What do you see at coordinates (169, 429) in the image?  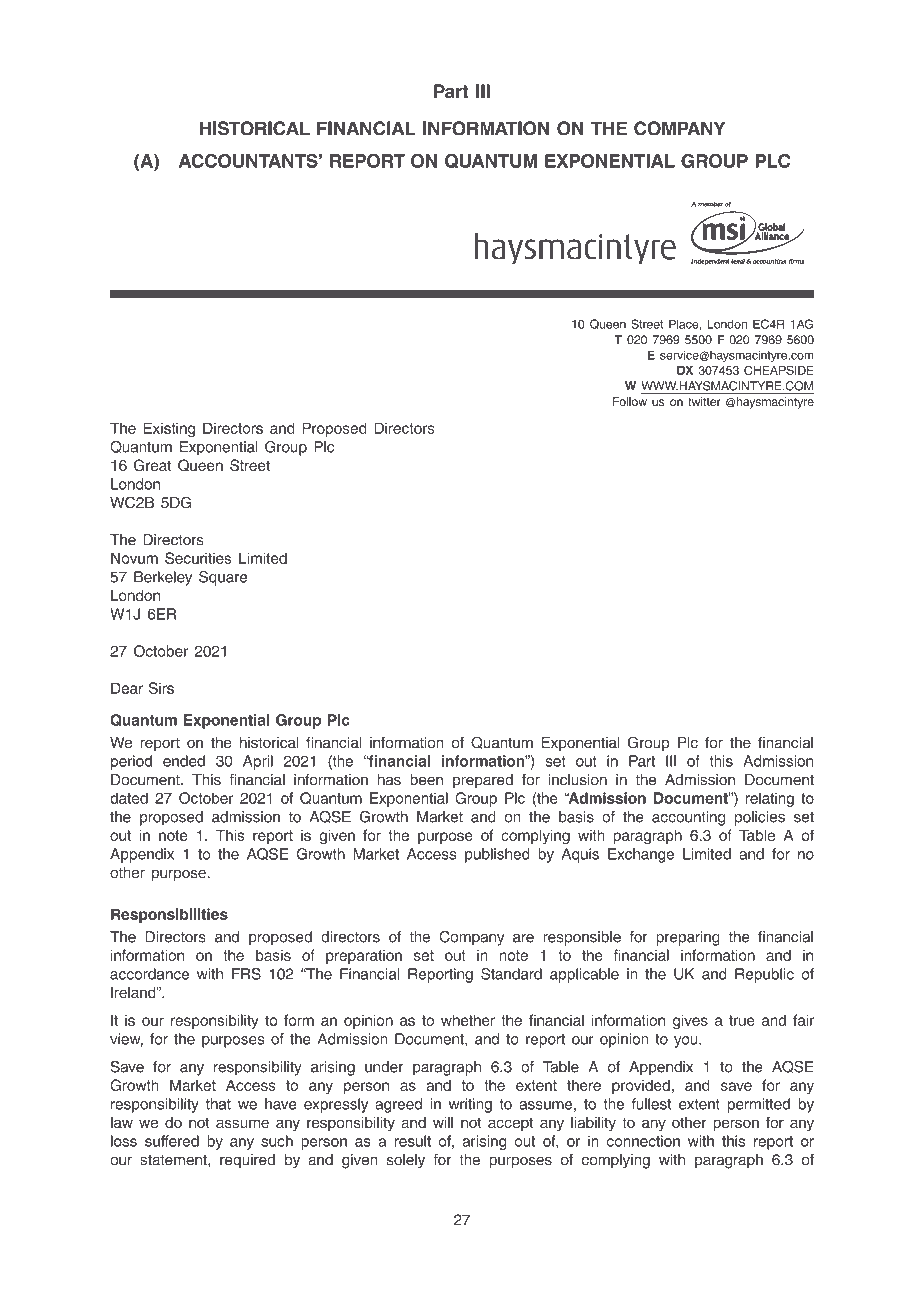 I see `Existing` at bounding box center [169, 429].
